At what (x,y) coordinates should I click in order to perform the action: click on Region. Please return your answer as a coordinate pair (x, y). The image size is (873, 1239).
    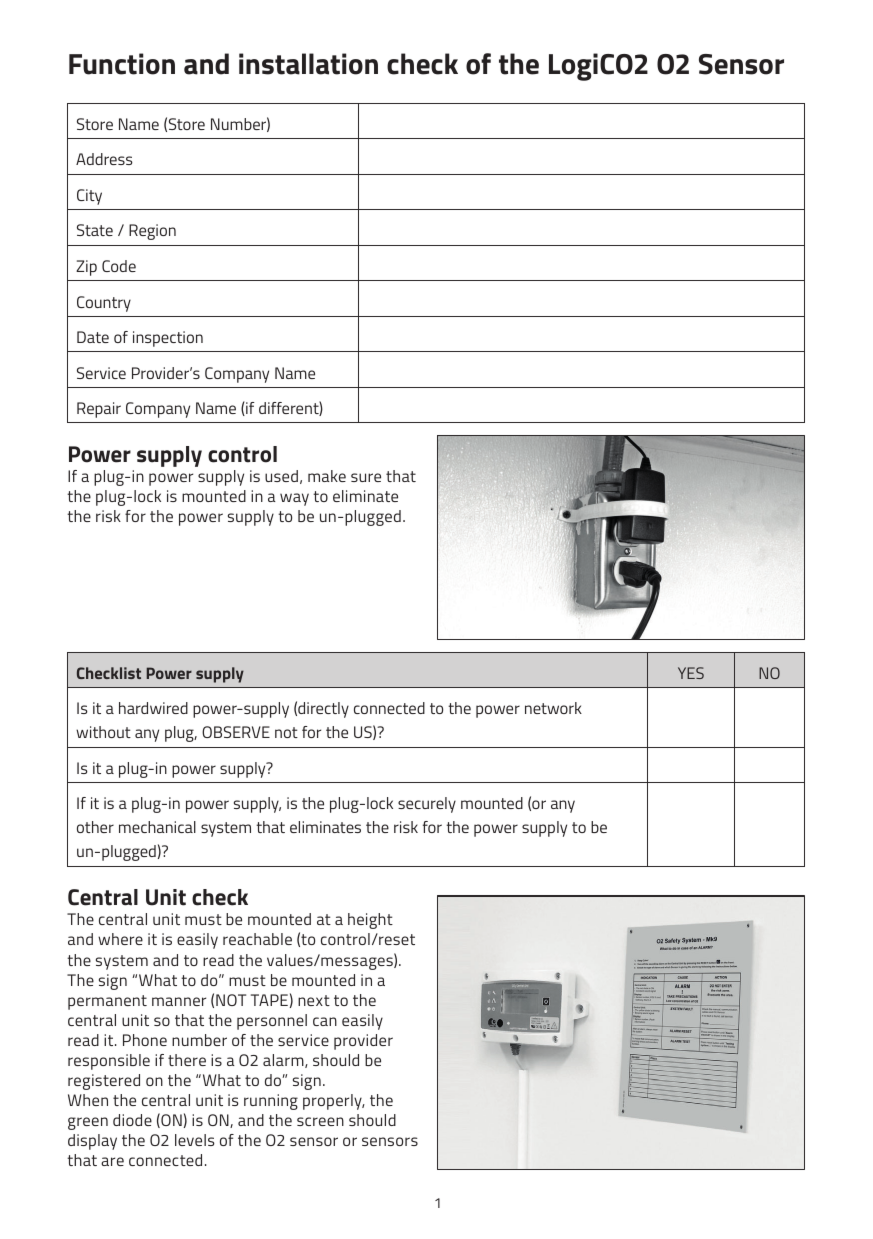
    Looking at the image, I should click on (152, 232).
